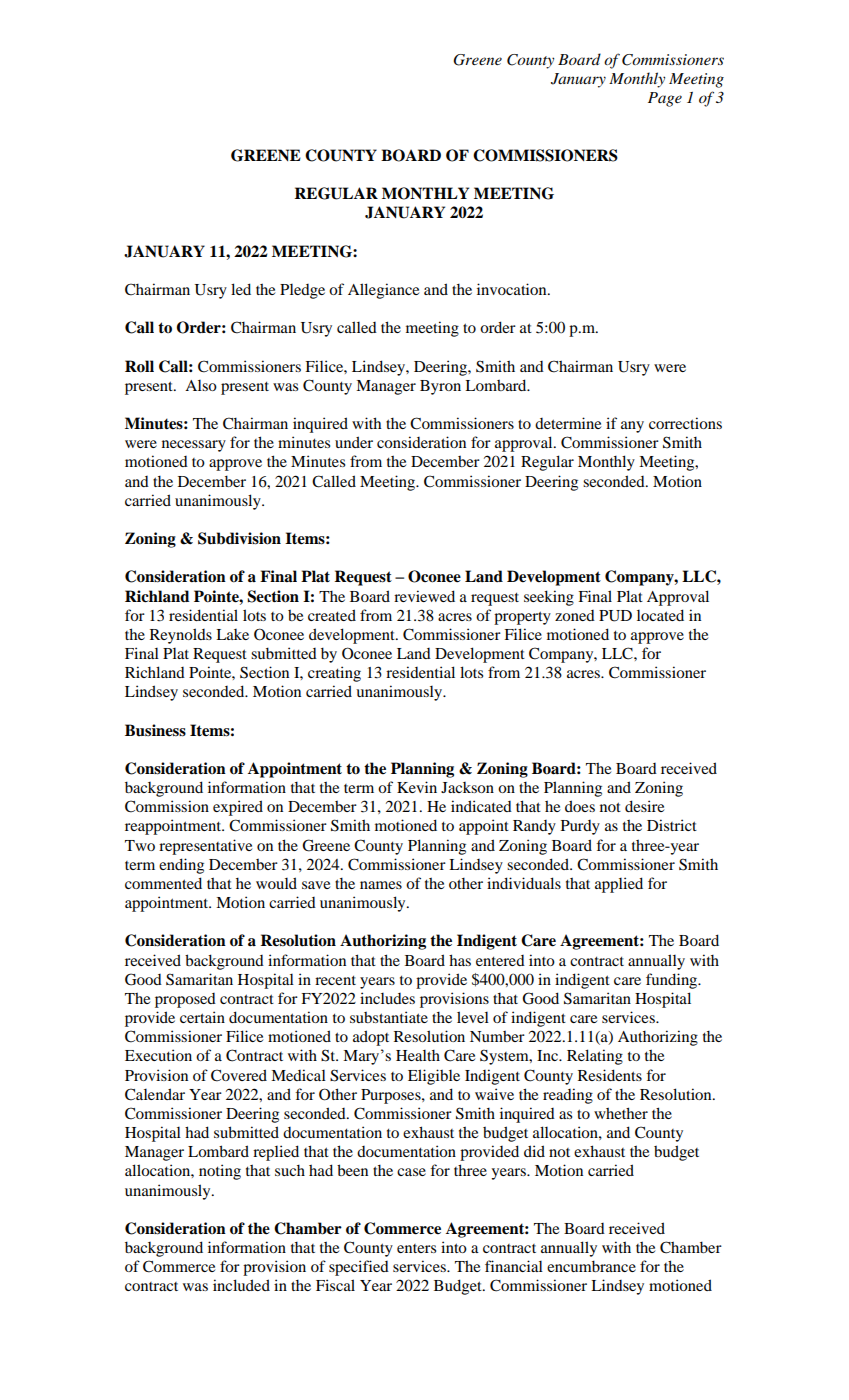 This screenshot has width=849, height=1400. Describe the element at coordinates (591, 1266) in the screenshot. I see `encumbrance` at that location.
